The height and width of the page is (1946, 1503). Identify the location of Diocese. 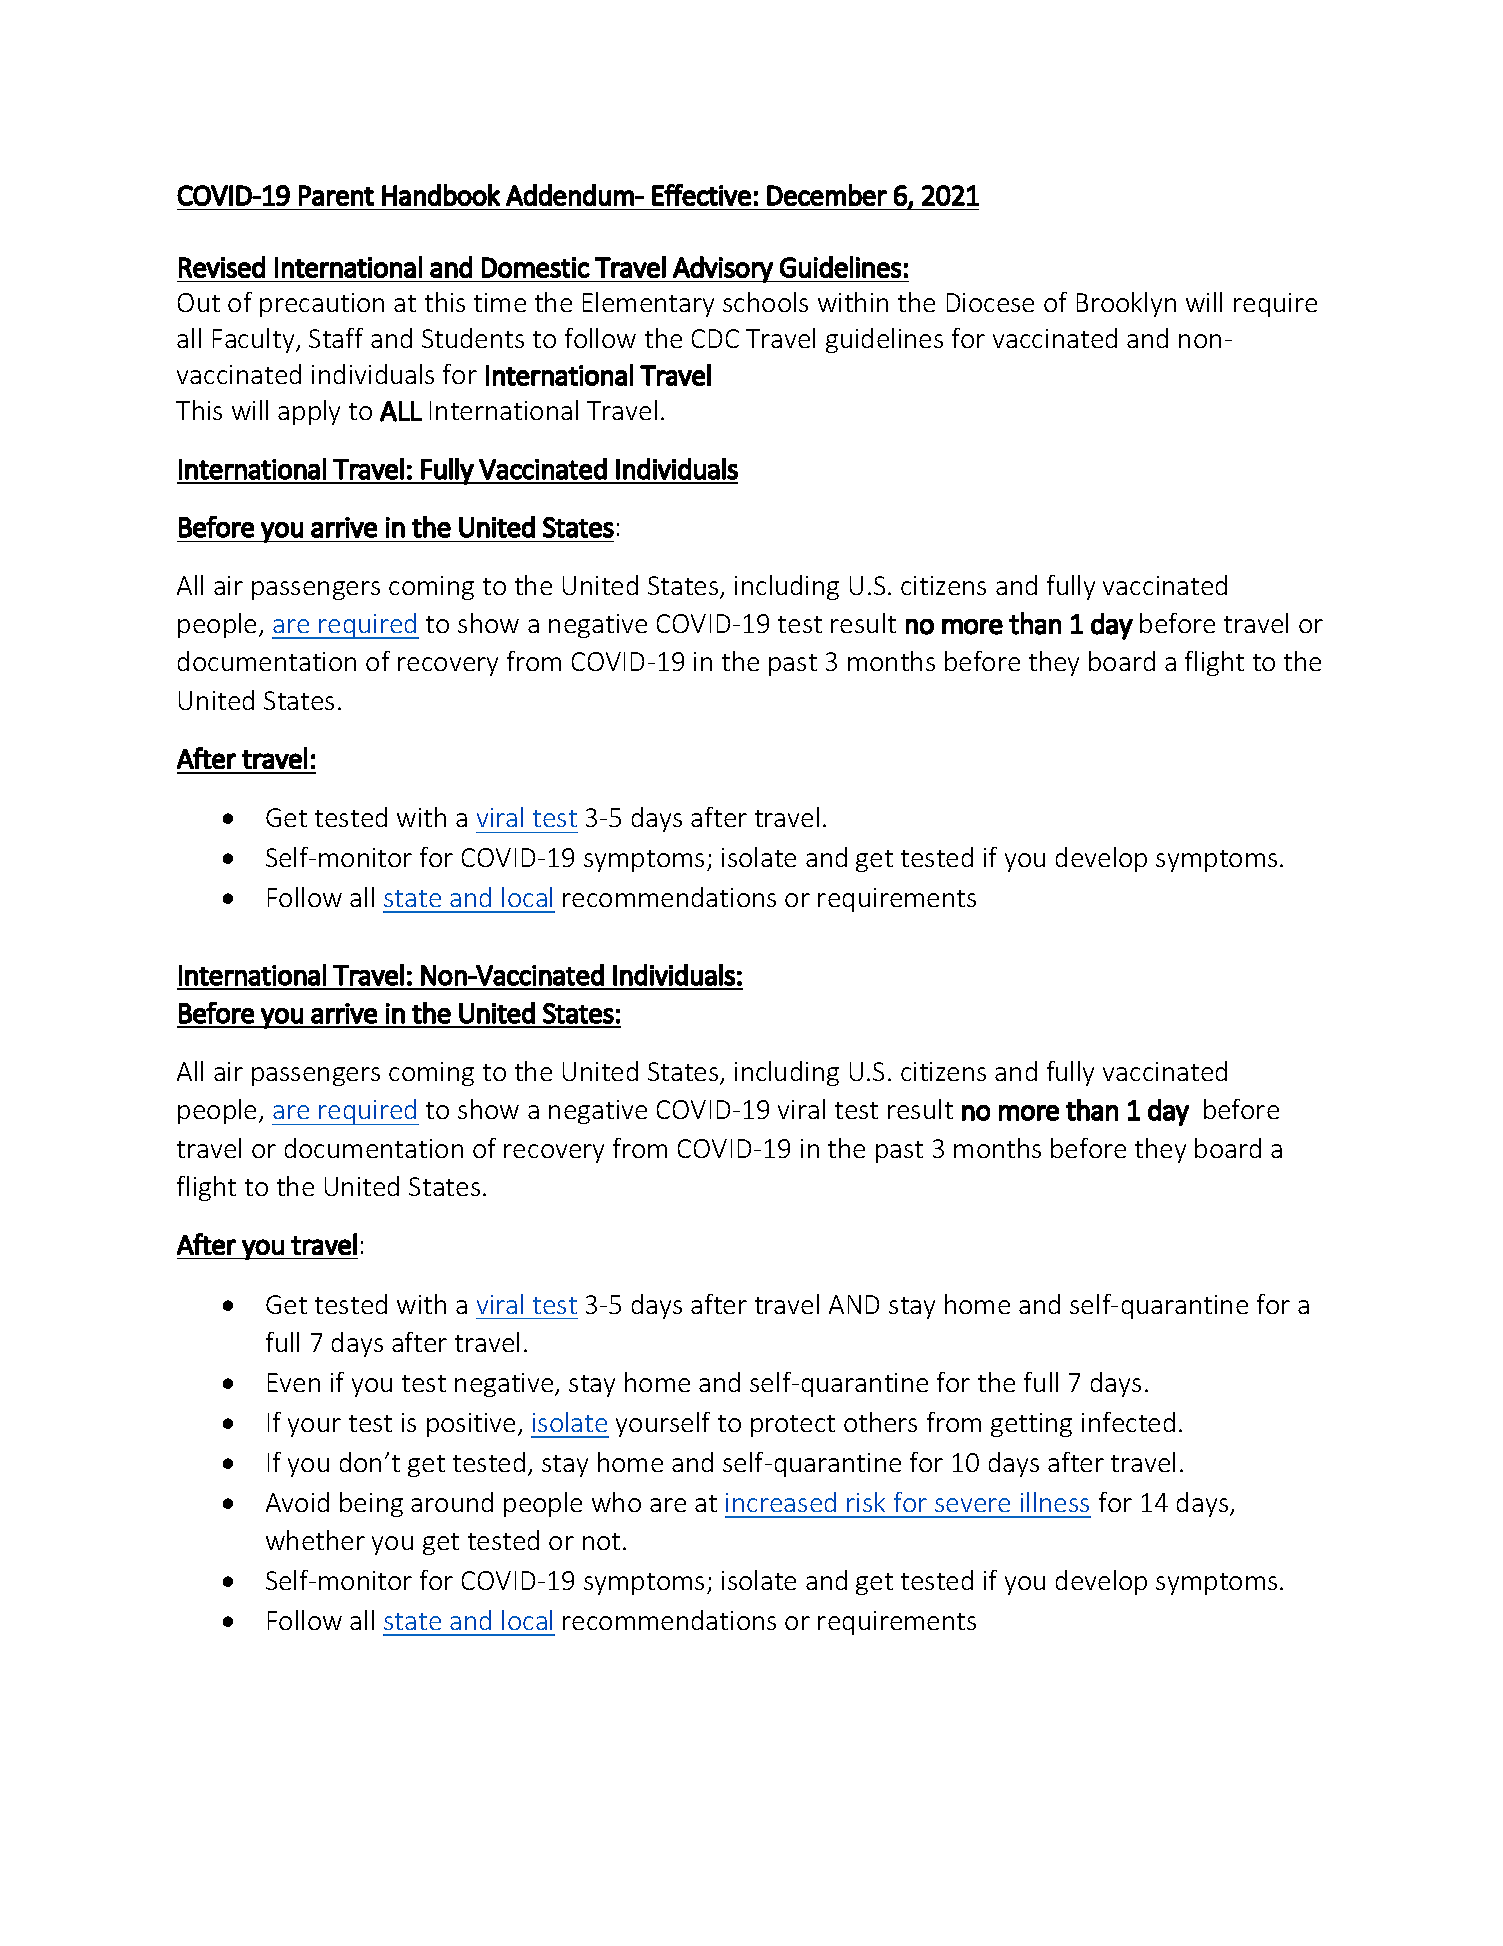
(990, 302).
